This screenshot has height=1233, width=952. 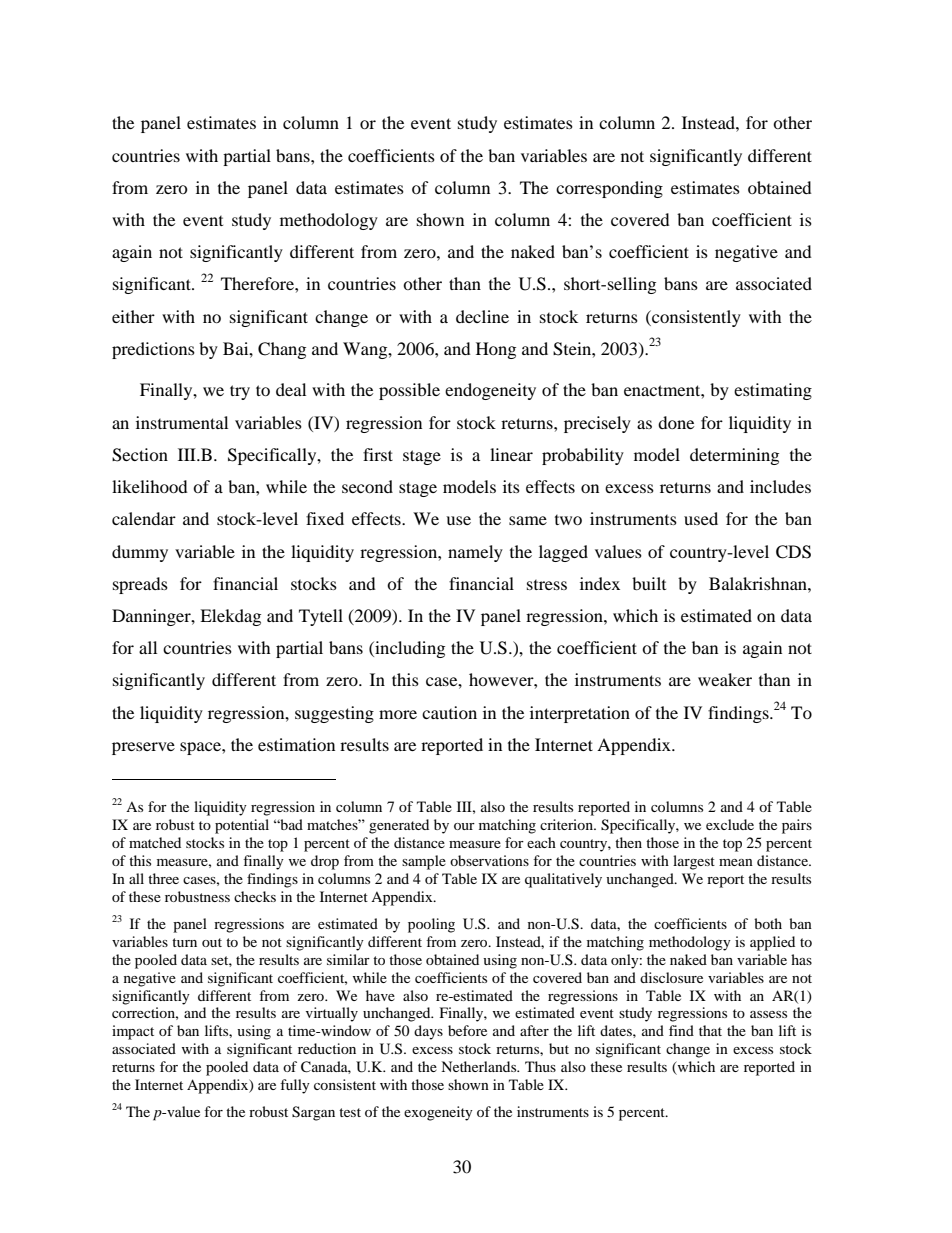 What do you see at coordinates (295, 1086) in the screenshot?
I see `fully` at bounding box center [295, 1086].
